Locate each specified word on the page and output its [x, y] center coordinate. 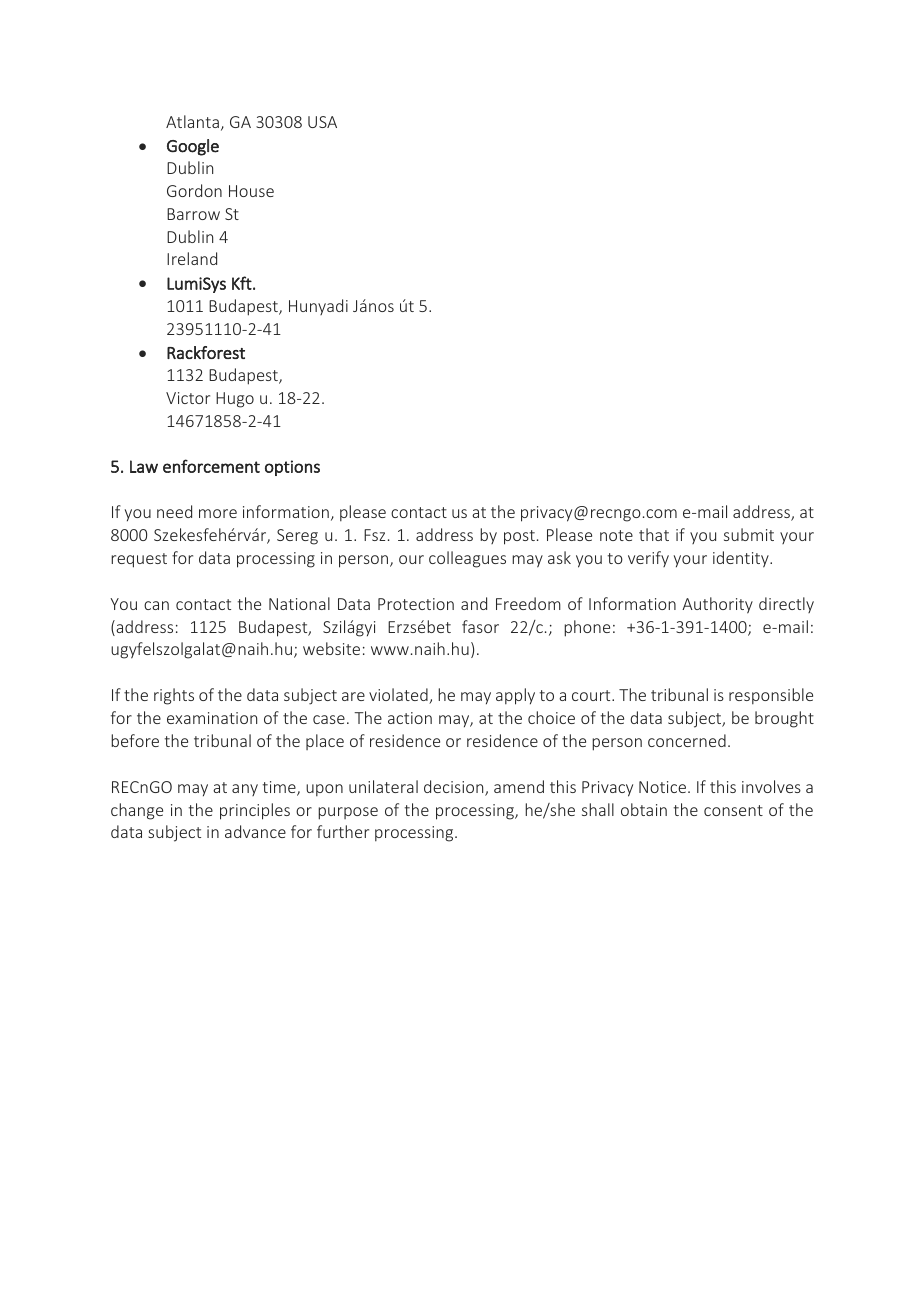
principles [255, 811]
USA [322, 122]
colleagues [467, 559]
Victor [188, 398]
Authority [717, 605]
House [251, 191]
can [156, 605]
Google [193, 147]
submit [749, 534]
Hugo [235, 400]
